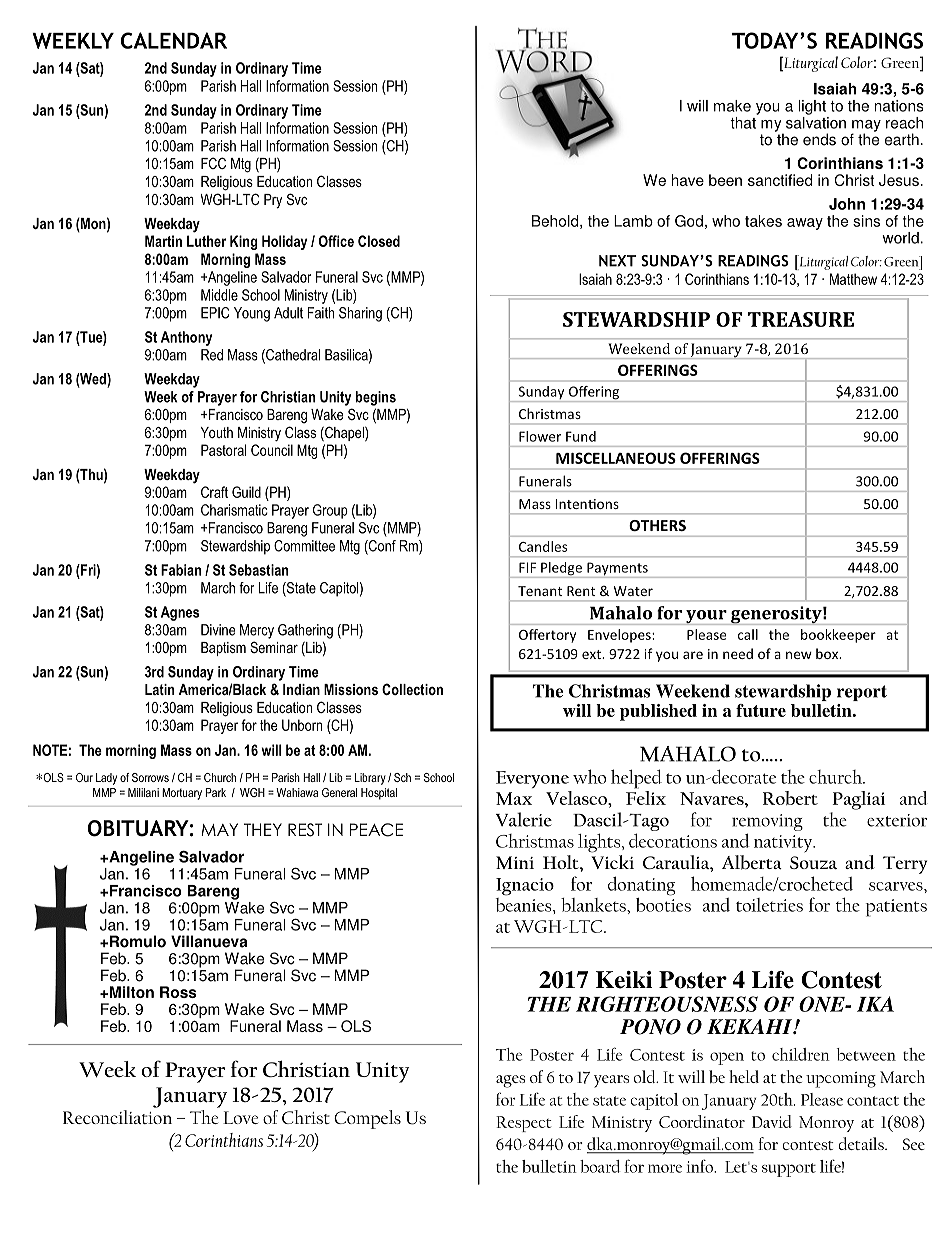  What do you see at coordinates (819, 139) in the image?
I see `ends` at bounding box center [819, 139].
